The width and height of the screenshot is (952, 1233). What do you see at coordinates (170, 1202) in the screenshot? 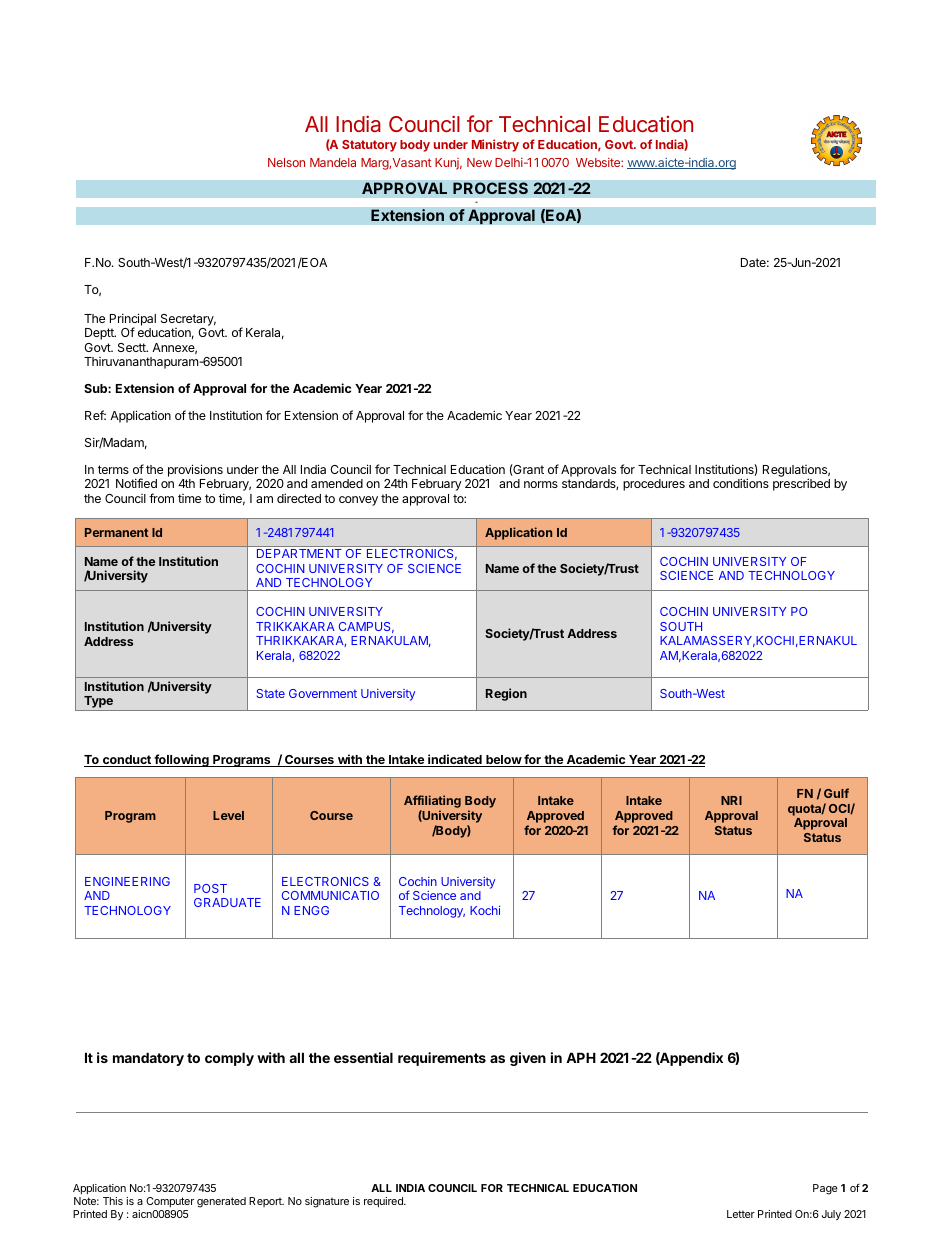
I see `Computer` at bounding box center [170, 1202].
